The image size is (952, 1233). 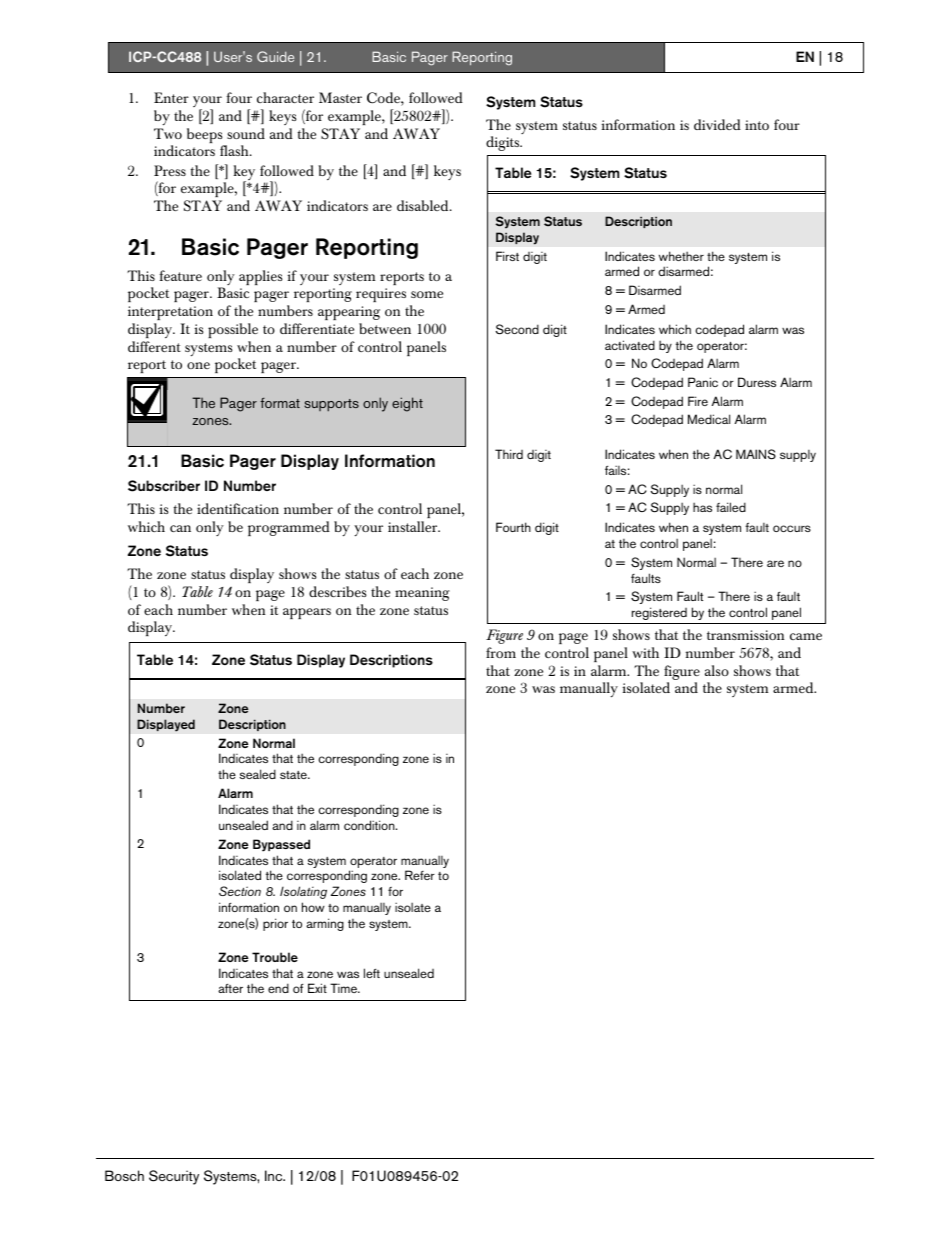 I want to click on Security, so click(x=174, y=1177).
